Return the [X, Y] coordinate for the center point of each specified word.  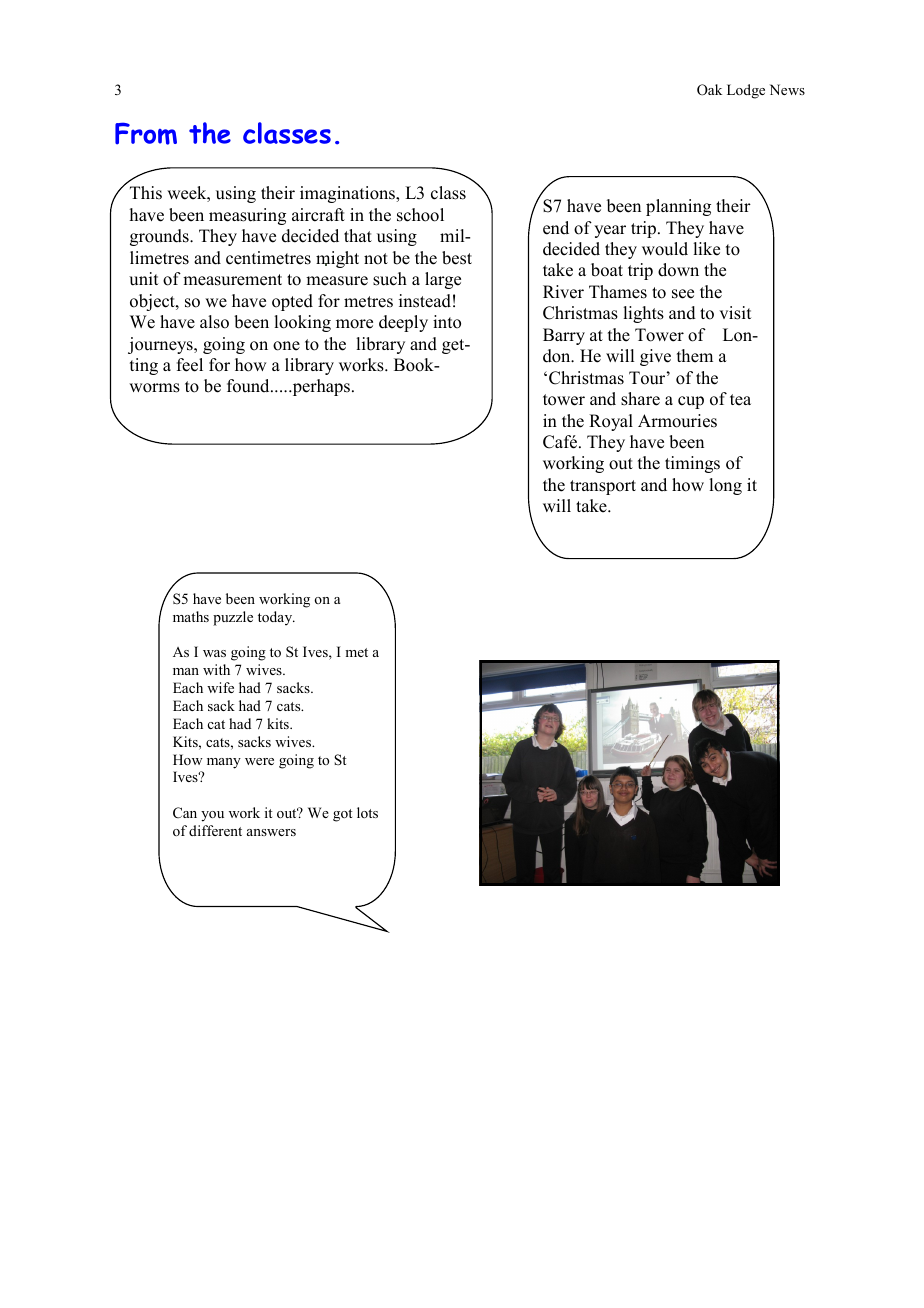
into [447, 322]
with [216, 669]
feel [190, 365]
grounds [160, 237]
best [457, 258]
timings [692, 464]
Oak [709, 90]
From [146, 133]
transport [603, 487]
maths [191, 616]
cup [691, 402]
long [725, 486]
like [706, 249]
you [212, 816]
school [420, 215]
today [276, 618]
